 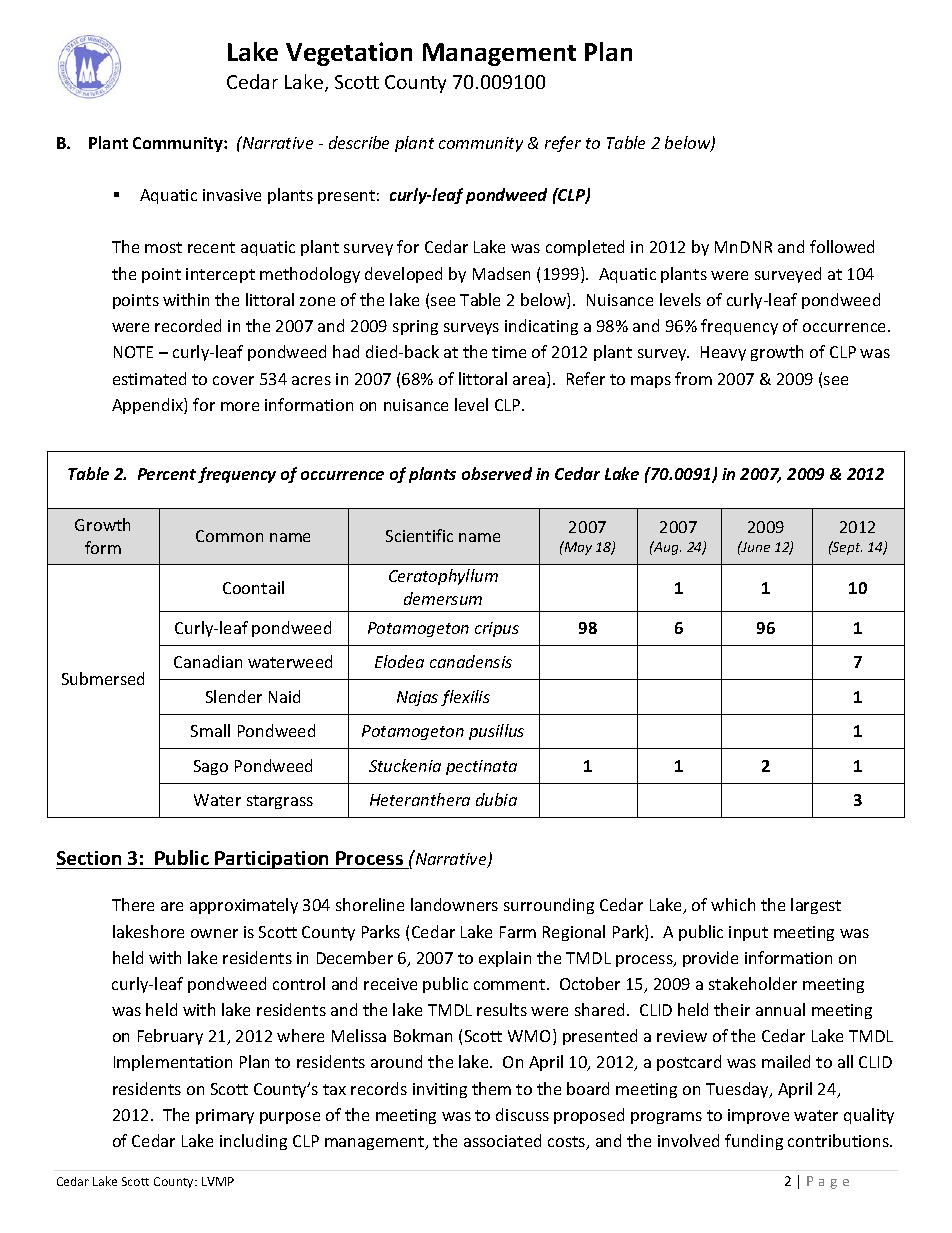 I want to click on invasive, so click(x=232, y=195).
